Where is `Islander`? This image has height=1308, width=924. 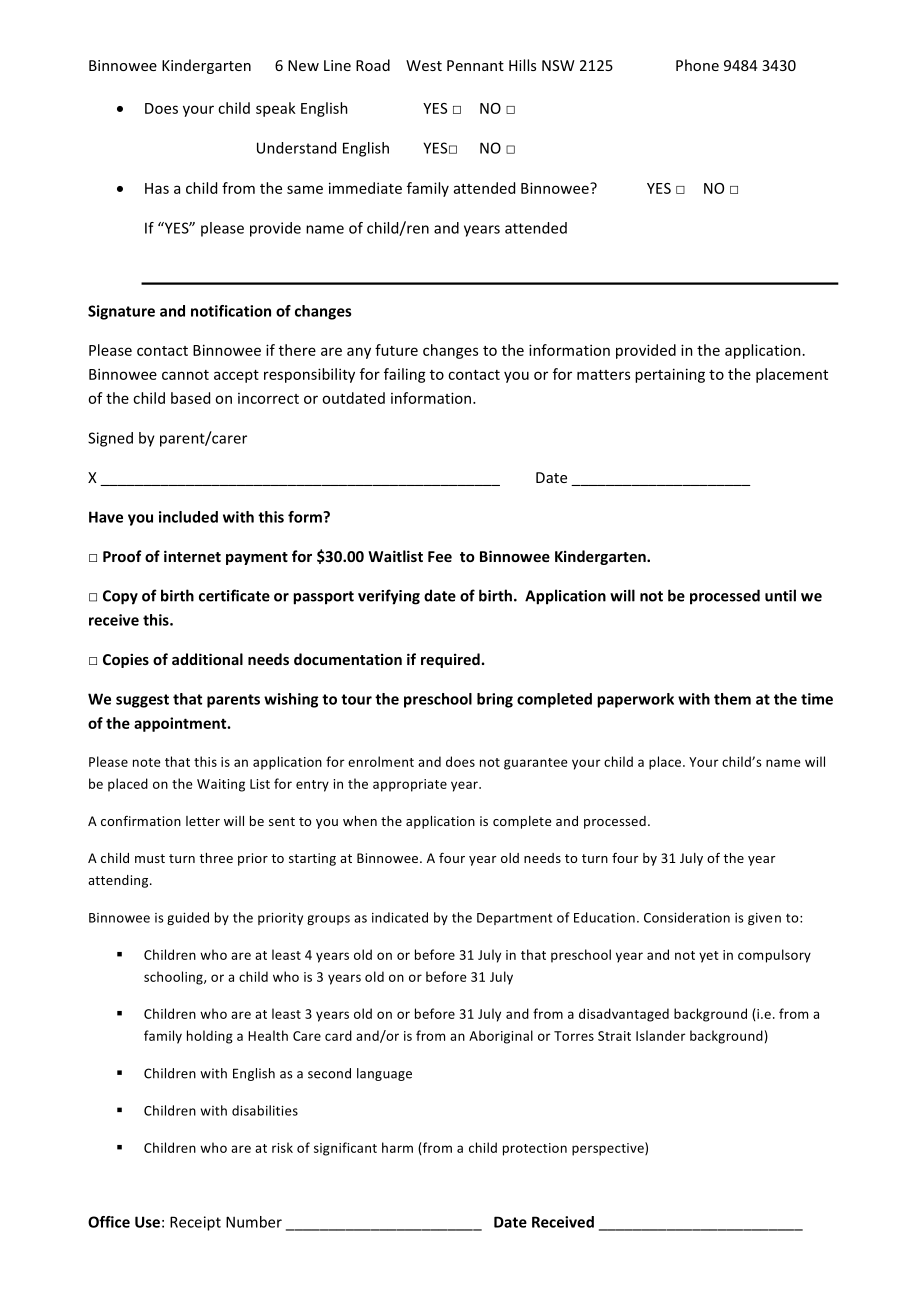 Islander is located at coordinates (661, 1035).
